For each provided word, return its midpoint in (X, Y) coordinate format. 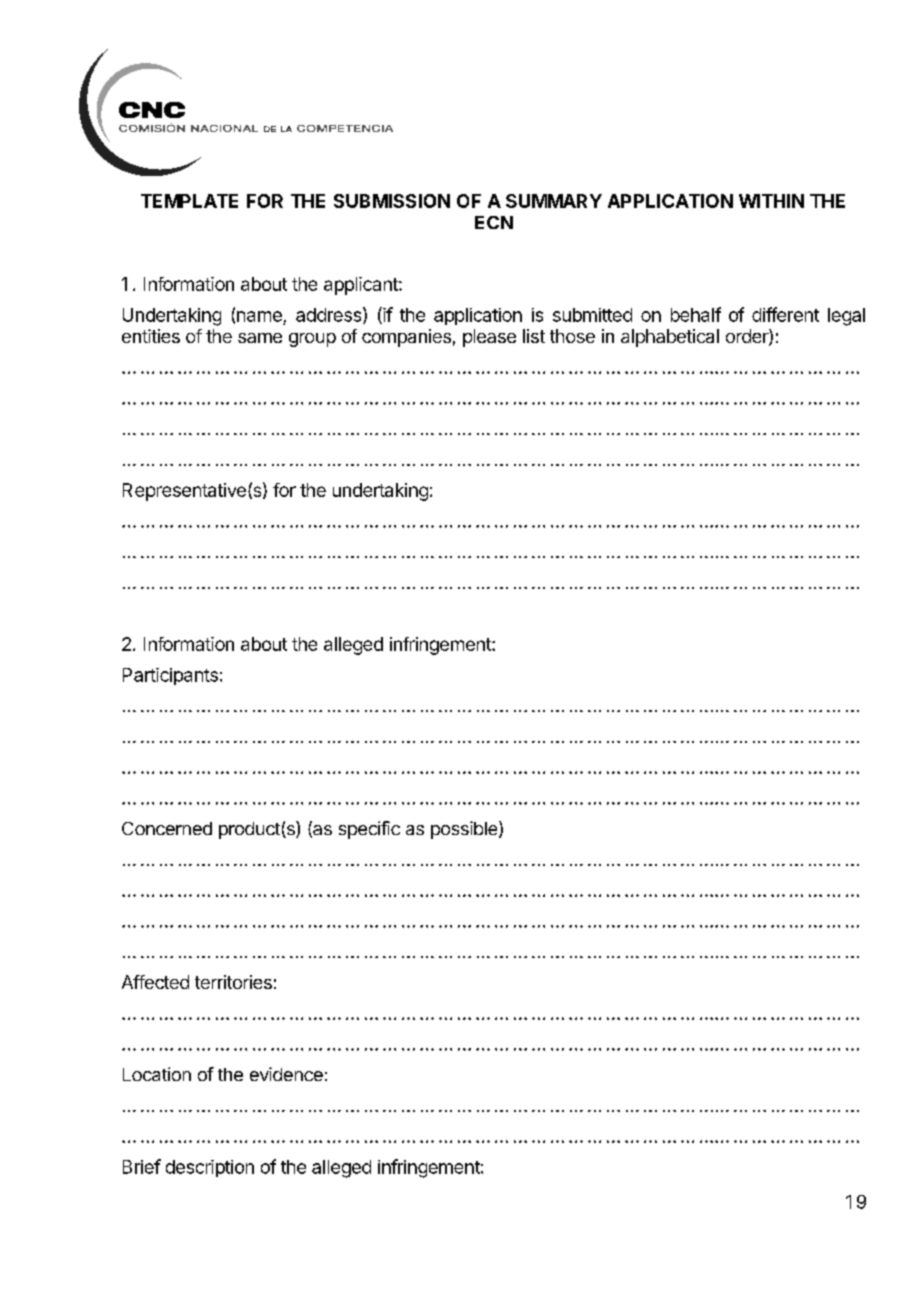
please (489, 338)
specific (369, 830)
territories (233, 982)
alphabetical (670, 338)
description (210, 1168)
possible (465, 830)
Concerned (167, 828)
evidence (286, 1074)
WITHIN (771, 201)
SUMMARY (554, 201)
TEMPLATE (189, 201)
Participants (170, 676)
